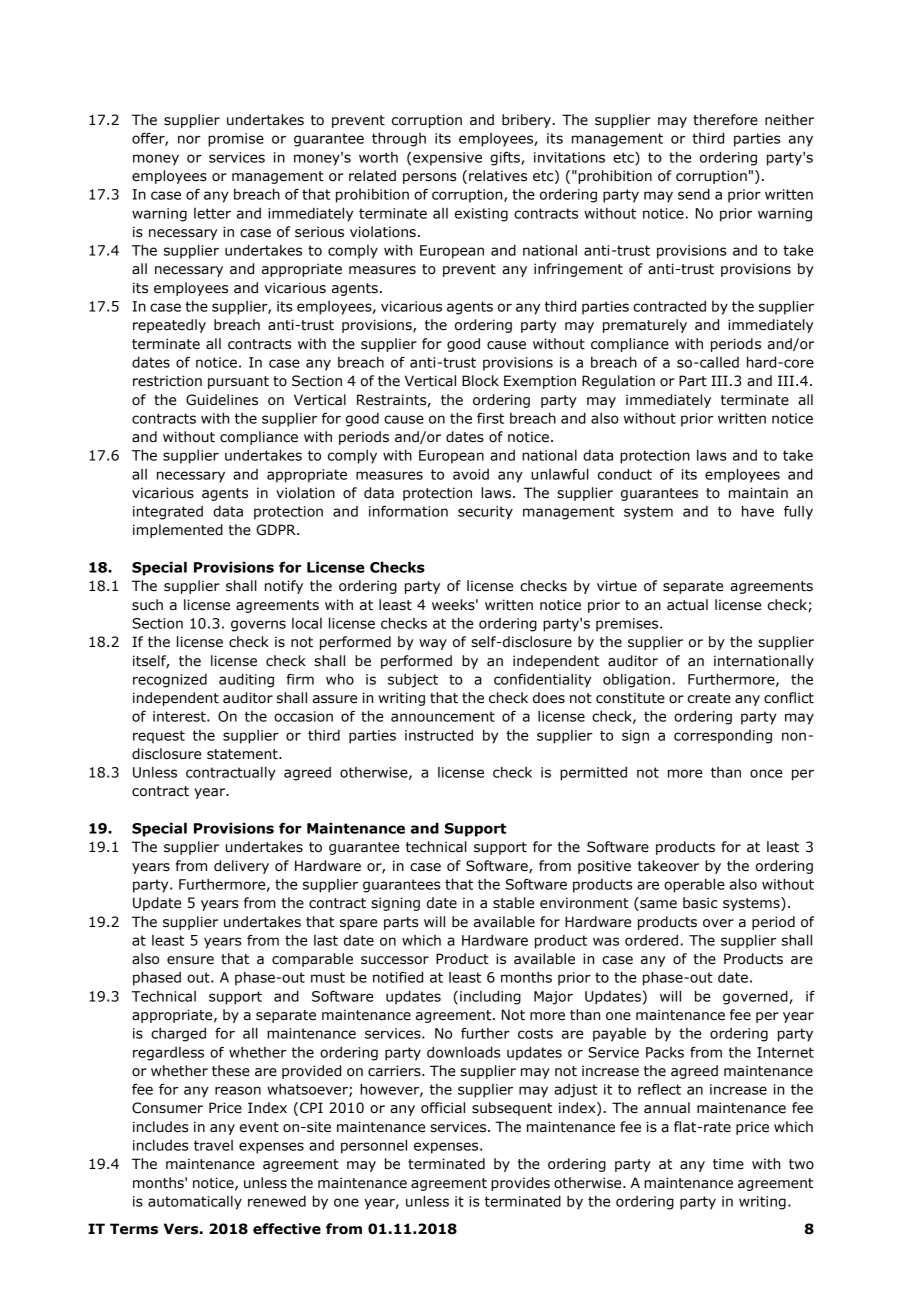 Image resolution: width=924 pixels, height=1308 pixels. What do you see at coordinates (725, 120) in the document?
I see `therefore` at bounding box center [725, 120].
